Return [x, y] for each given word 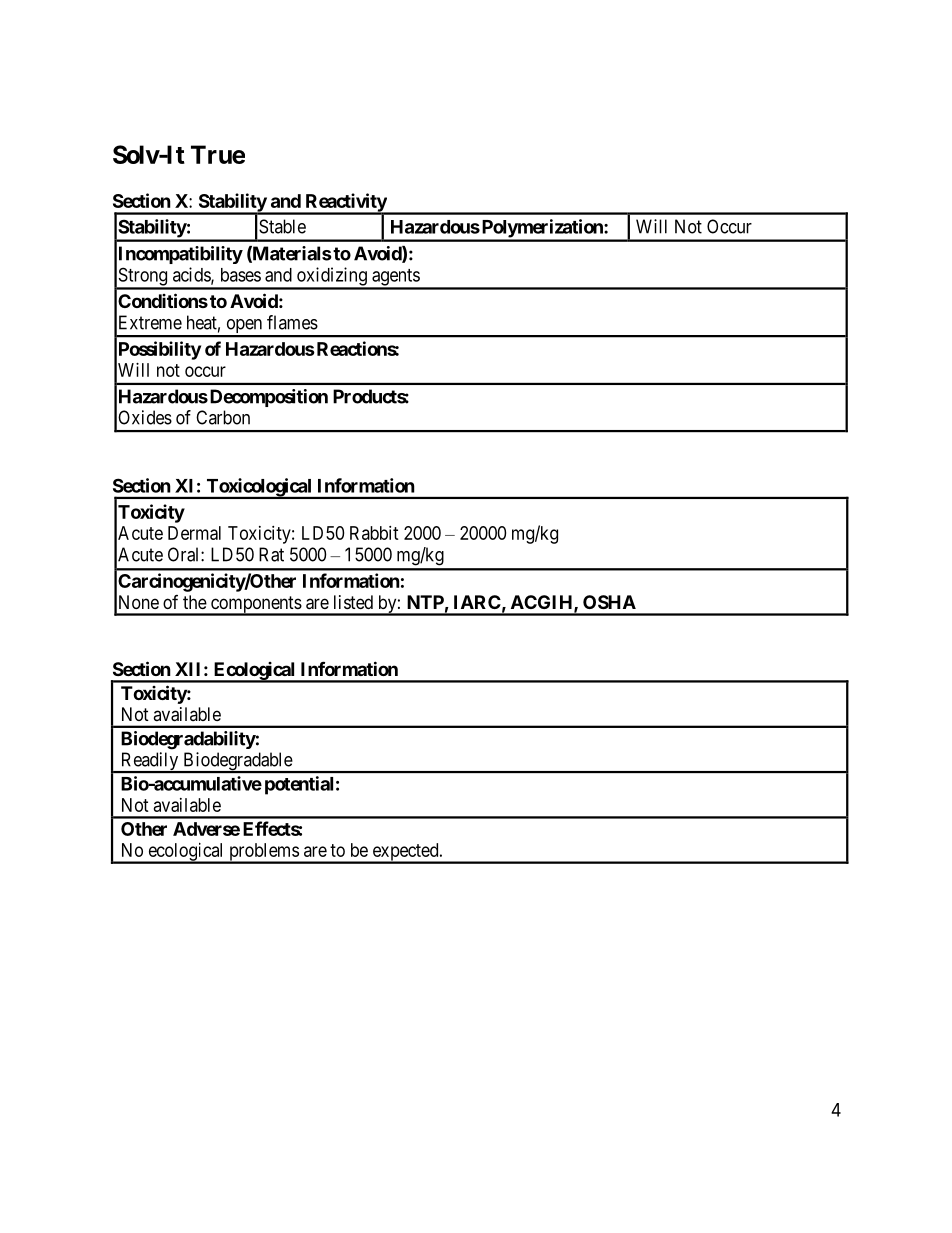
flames [292, 322]
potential [299, 785]
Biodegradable [237, 762]
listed [353, 602]
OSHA [609, 602]
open [244, 327]
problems [263, 853]
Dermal [194, 533]
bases [241, 275]
